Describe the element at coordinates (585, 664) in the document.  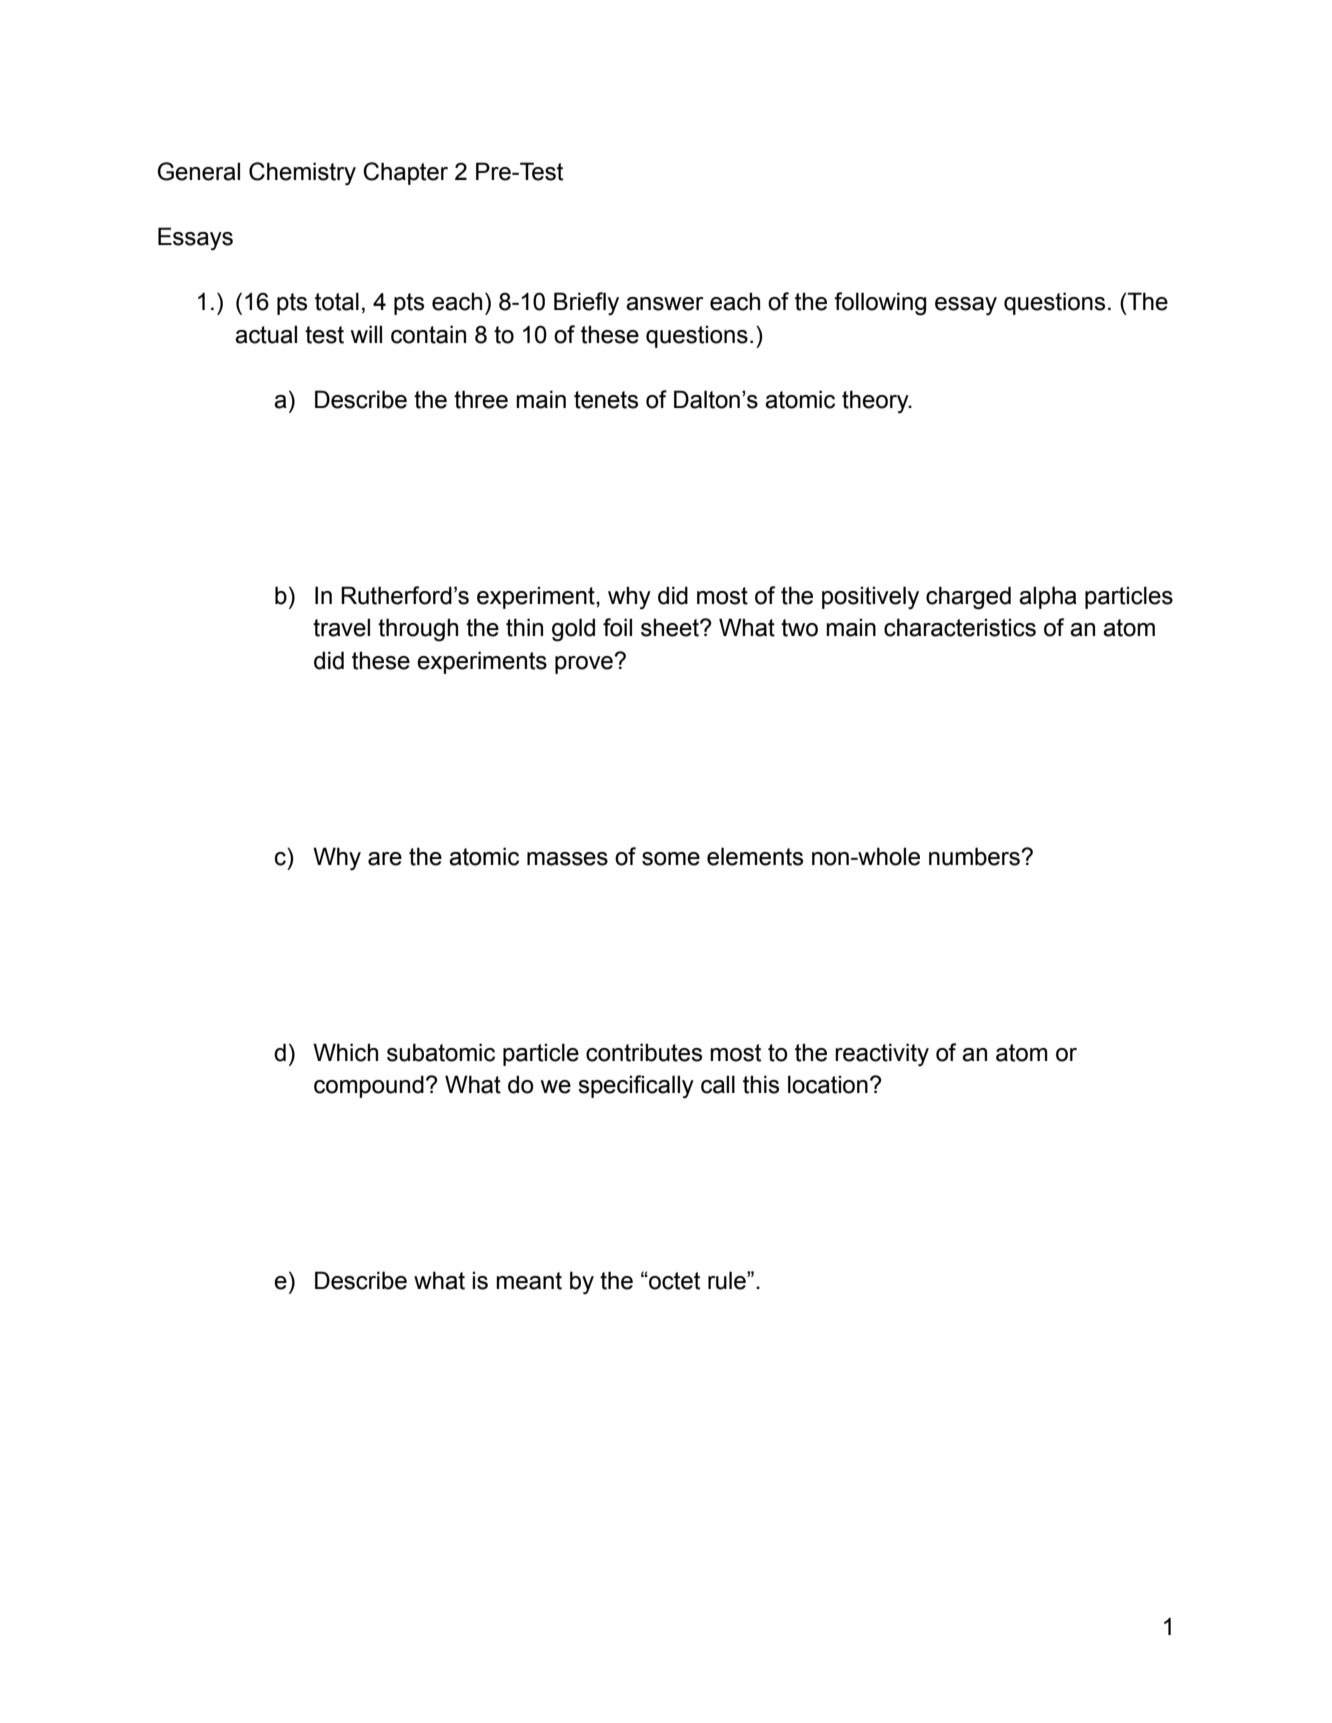
I see `prove` at that location.
